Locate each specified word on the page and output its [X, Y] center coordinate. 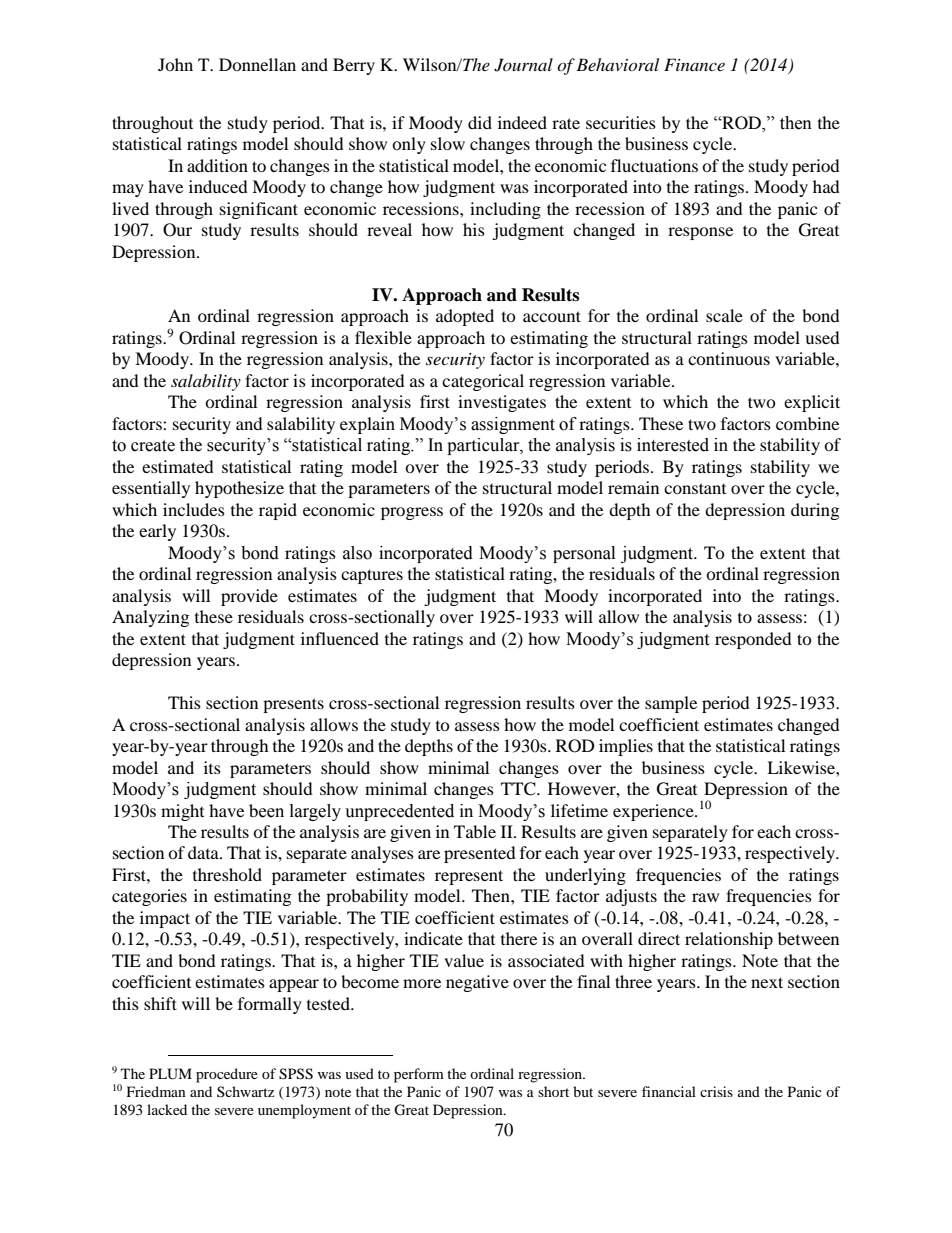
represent [469, 877]
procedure [227, 1075]
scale [724, 315]
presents [293, 705]
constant [695, 488]
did [480, 122]
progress [412, 513]
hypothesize [239, 489]
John [175, 64]
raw [705, 897]
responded [753, 640]
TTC [519, 789]
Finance [694, 64]
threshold [227, 874]
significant [259, 210]
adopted [465, 317]
